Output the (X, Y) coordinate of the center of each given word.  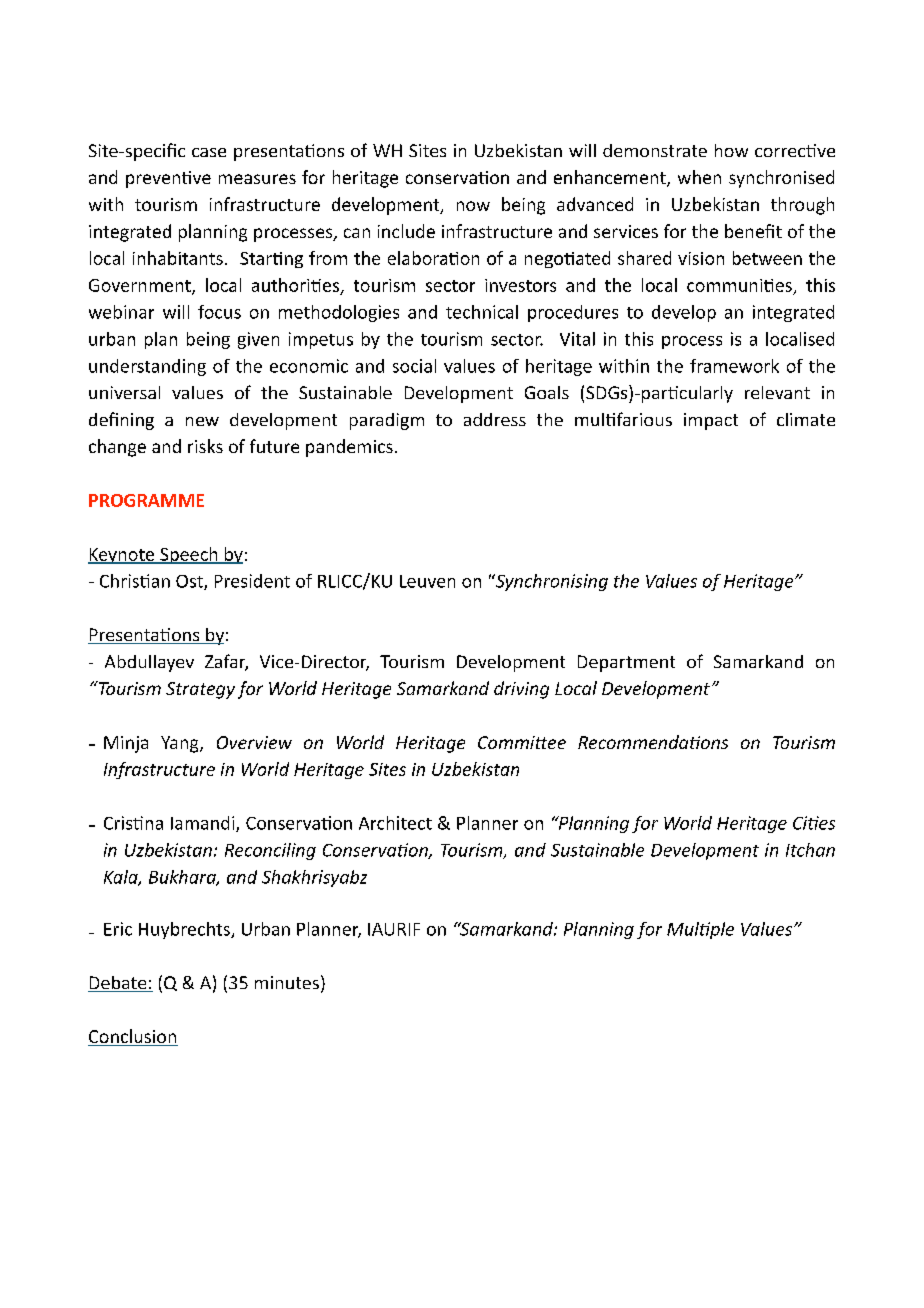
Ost (190, 582)
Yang (181, 744)
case (209, 152)
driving (521, 690)
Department (626, 663)
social (414, 366)
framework (734, 366)
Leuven (427, 581)
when (699, 177)
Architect (395, 823)
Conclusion (133, 1037)
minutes (287, 982)
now (473, 206)
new (202, 421)
